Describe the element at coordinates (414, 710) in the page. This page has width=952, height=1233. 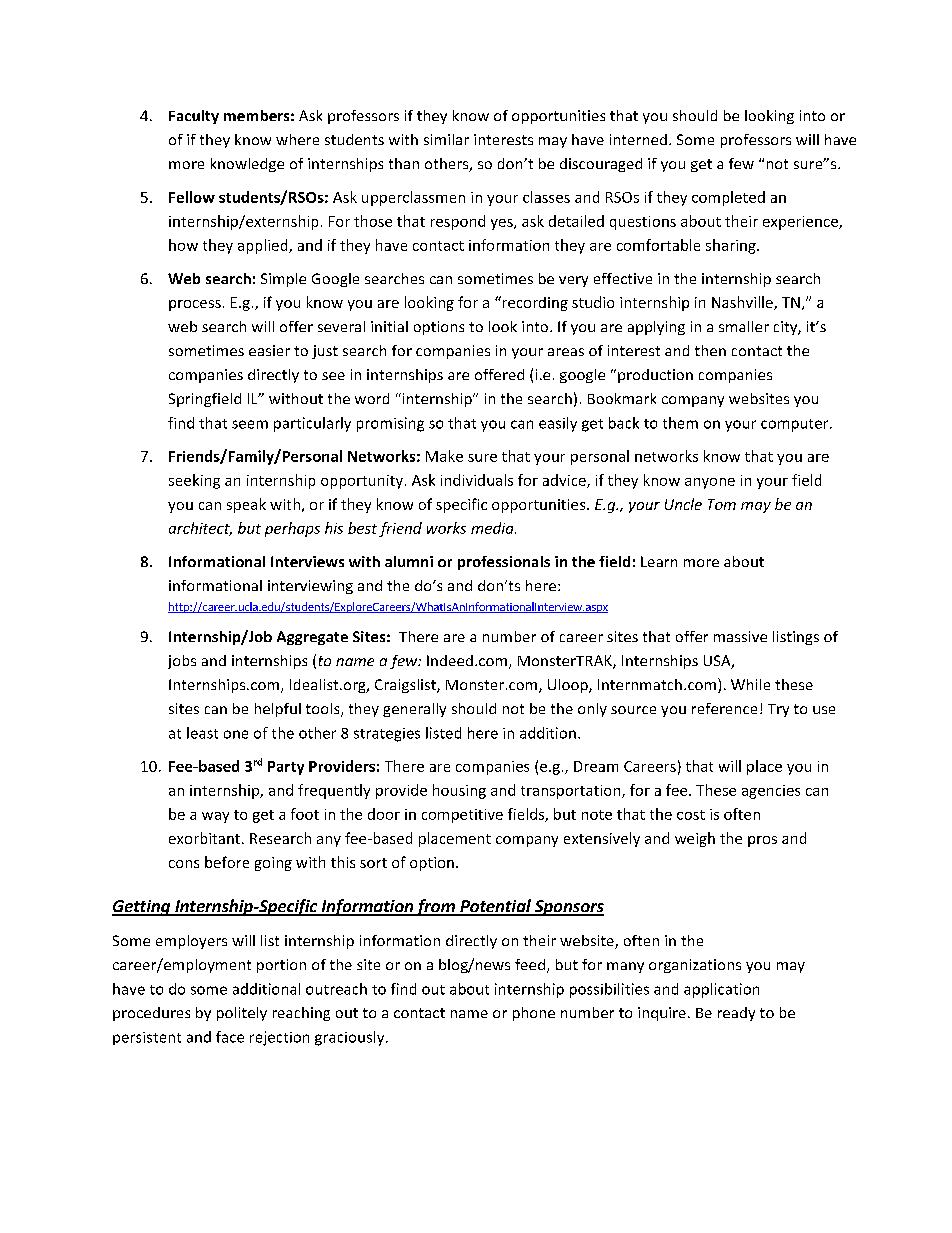
I see `generally` at that location.
